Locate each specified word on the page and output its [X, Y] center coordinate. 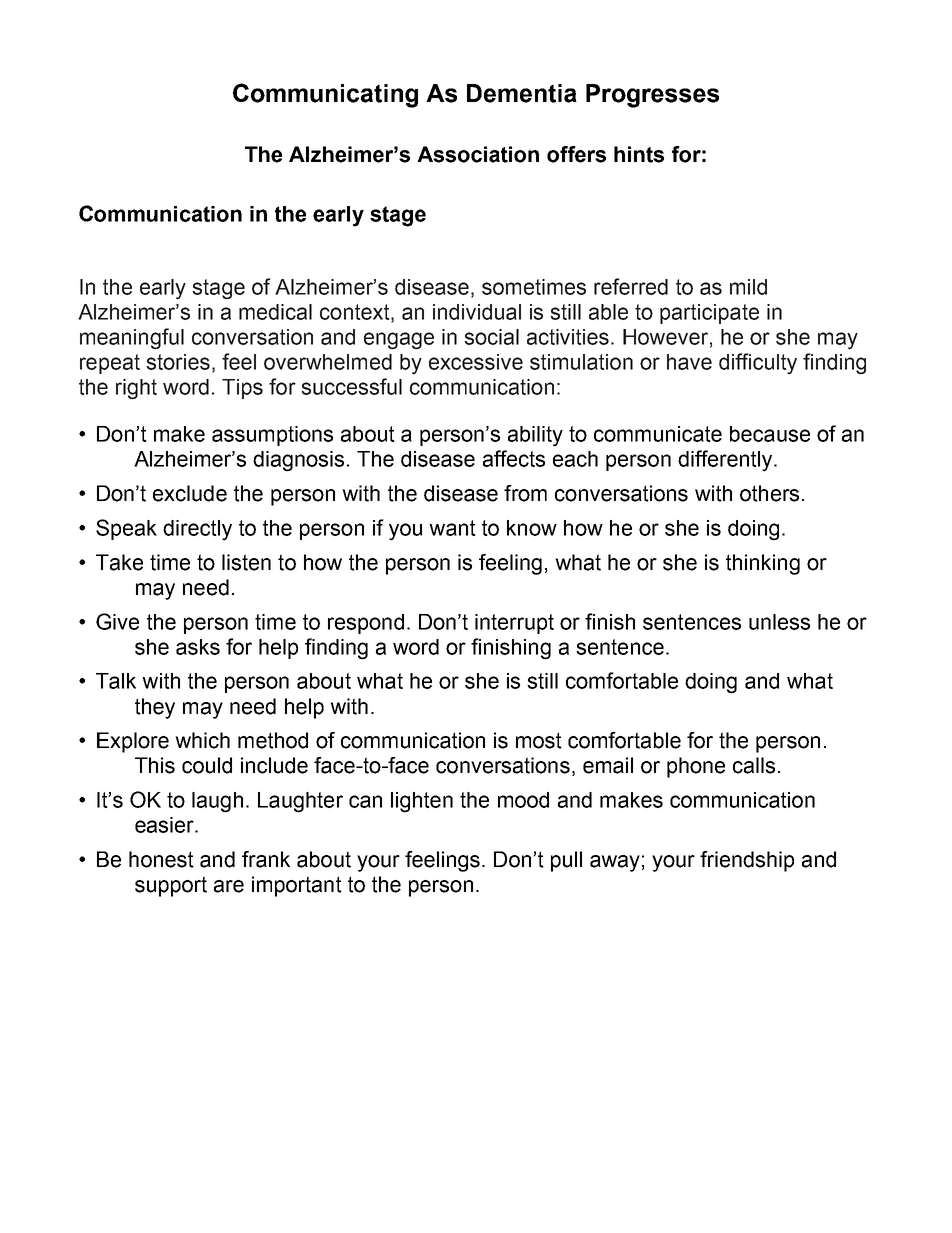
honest [161, 859]
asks [198, 647]
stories [178, 362]
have [689, 362]
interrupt [514, 624]
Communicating [325, 95]
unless [779, 622]
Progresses [652, 96]
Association [478, 154]
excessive [476, 362]
